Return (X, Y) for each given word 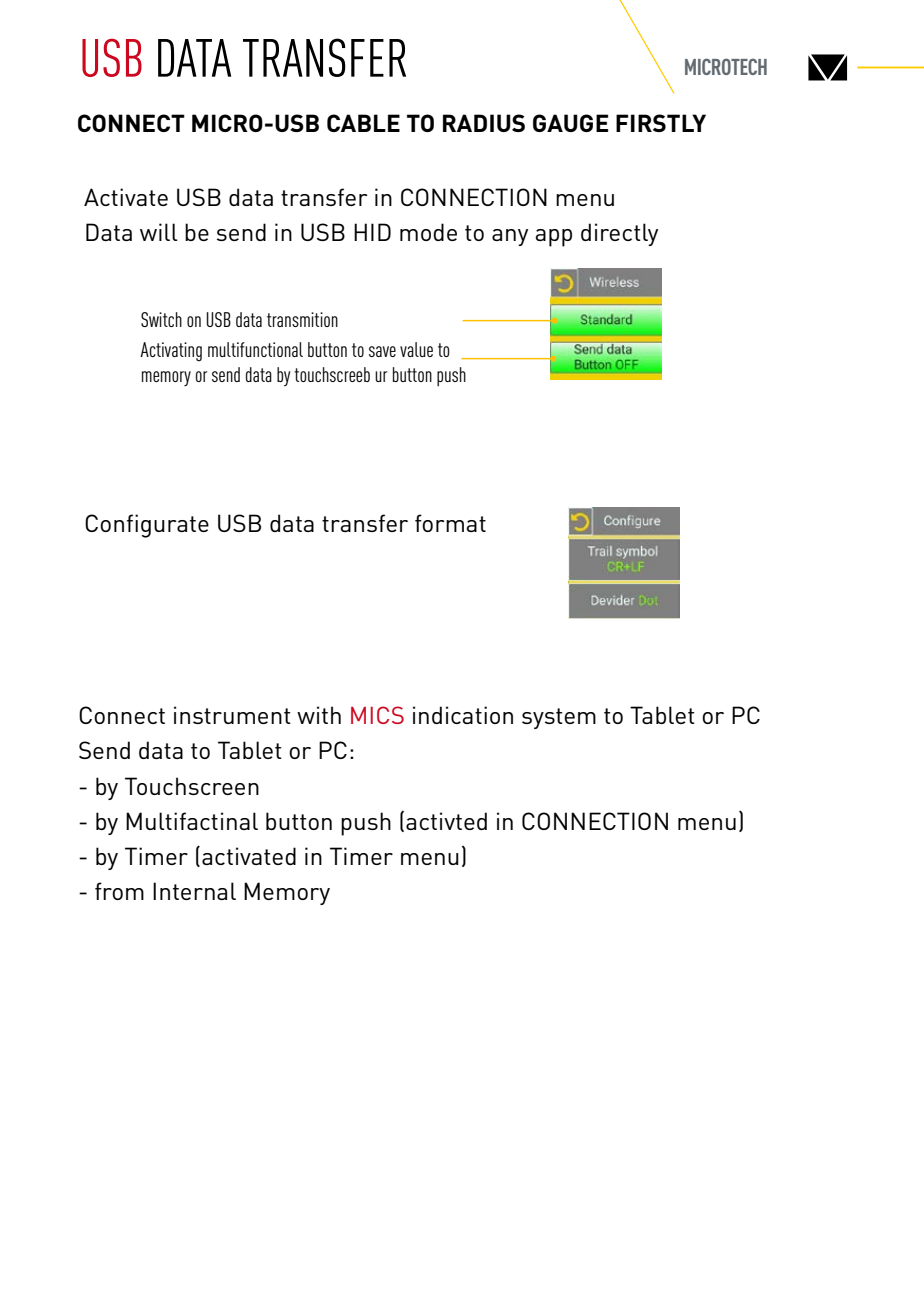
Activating (171, 352)
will (159, 232)
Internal (194, 891)
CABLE (363, 123)
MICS (377, 715)
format (450, 523)
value (416, 349)
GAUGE (570, 123)
